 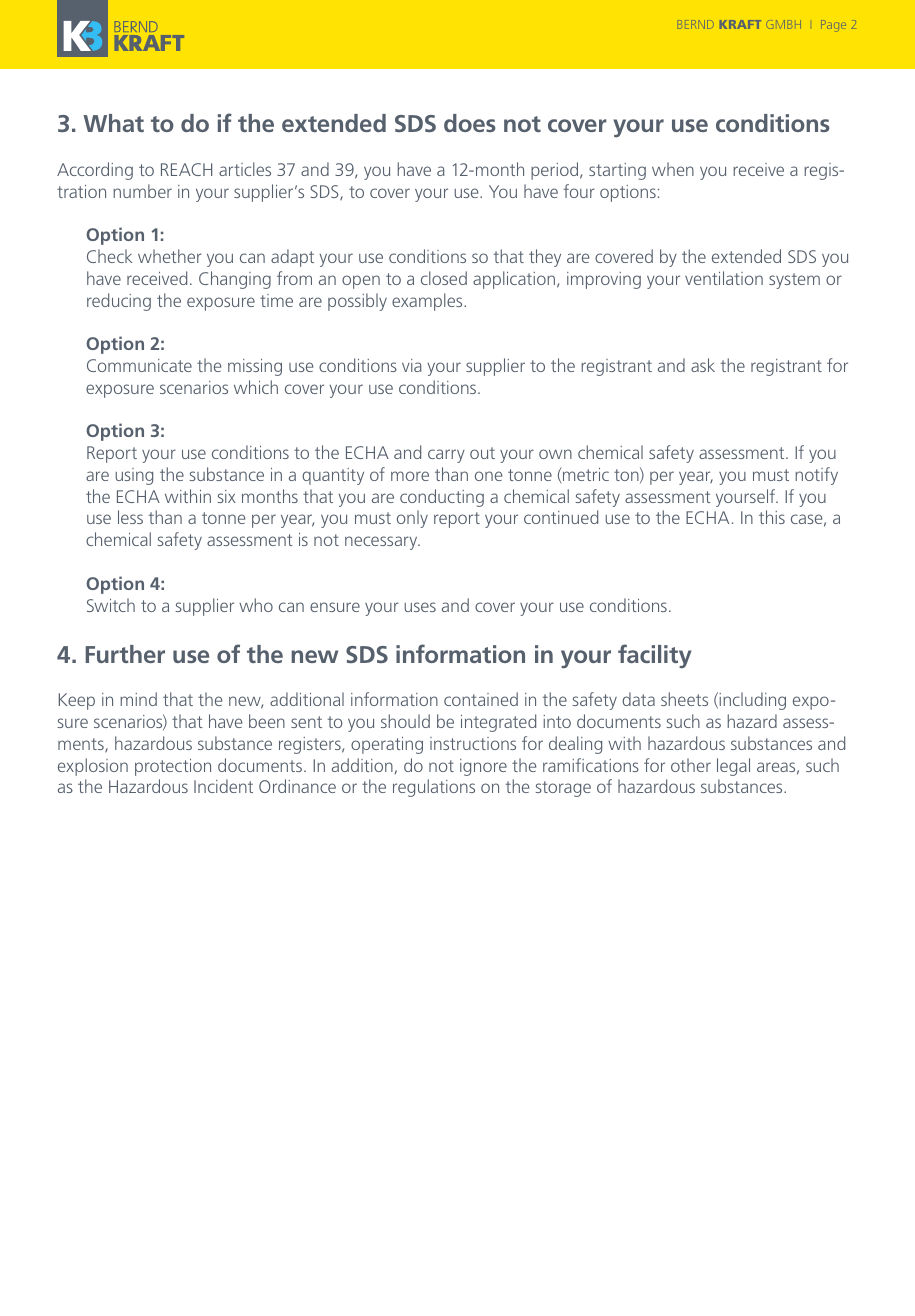 I want to click on KRAFT, so click(x=740, y=24).
